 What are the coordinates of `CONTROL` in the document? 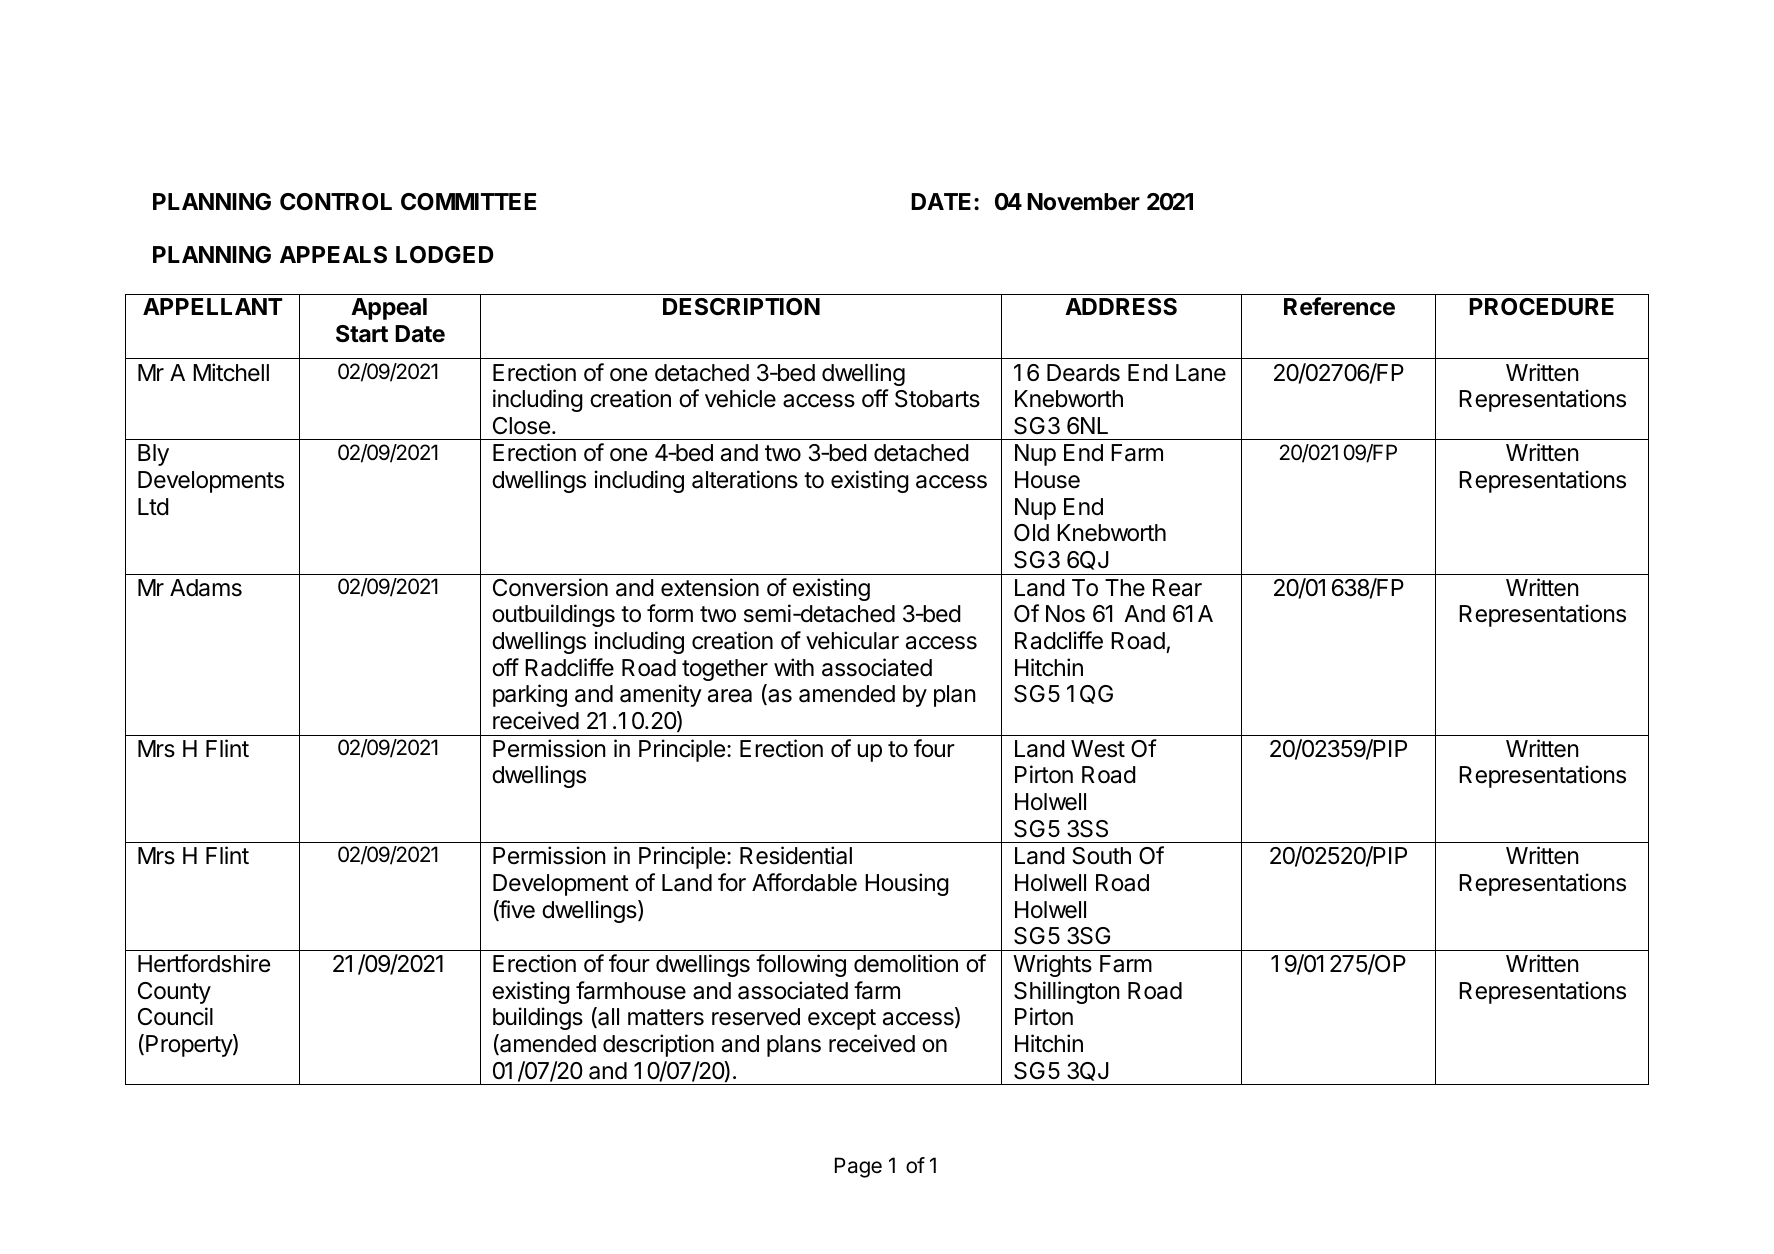 It's located at (336, 202).
